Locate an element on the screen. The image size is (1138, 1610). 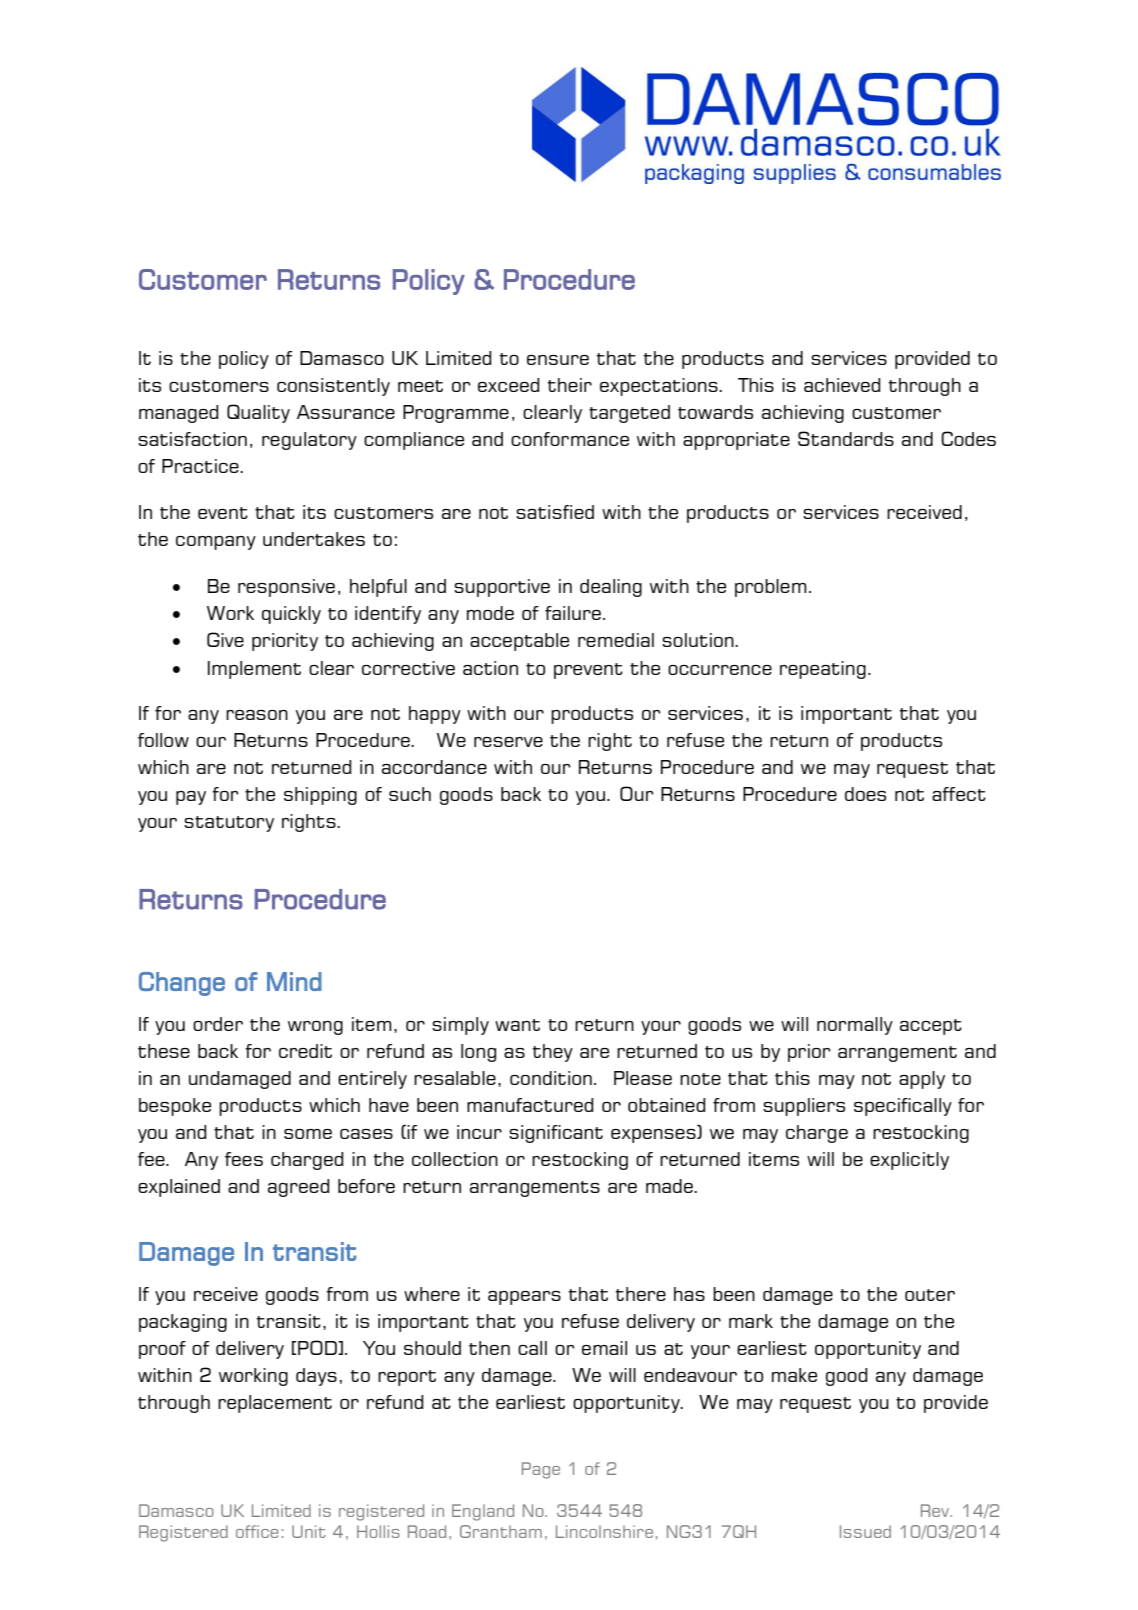
Page is located at coordinates (541, 1470).
